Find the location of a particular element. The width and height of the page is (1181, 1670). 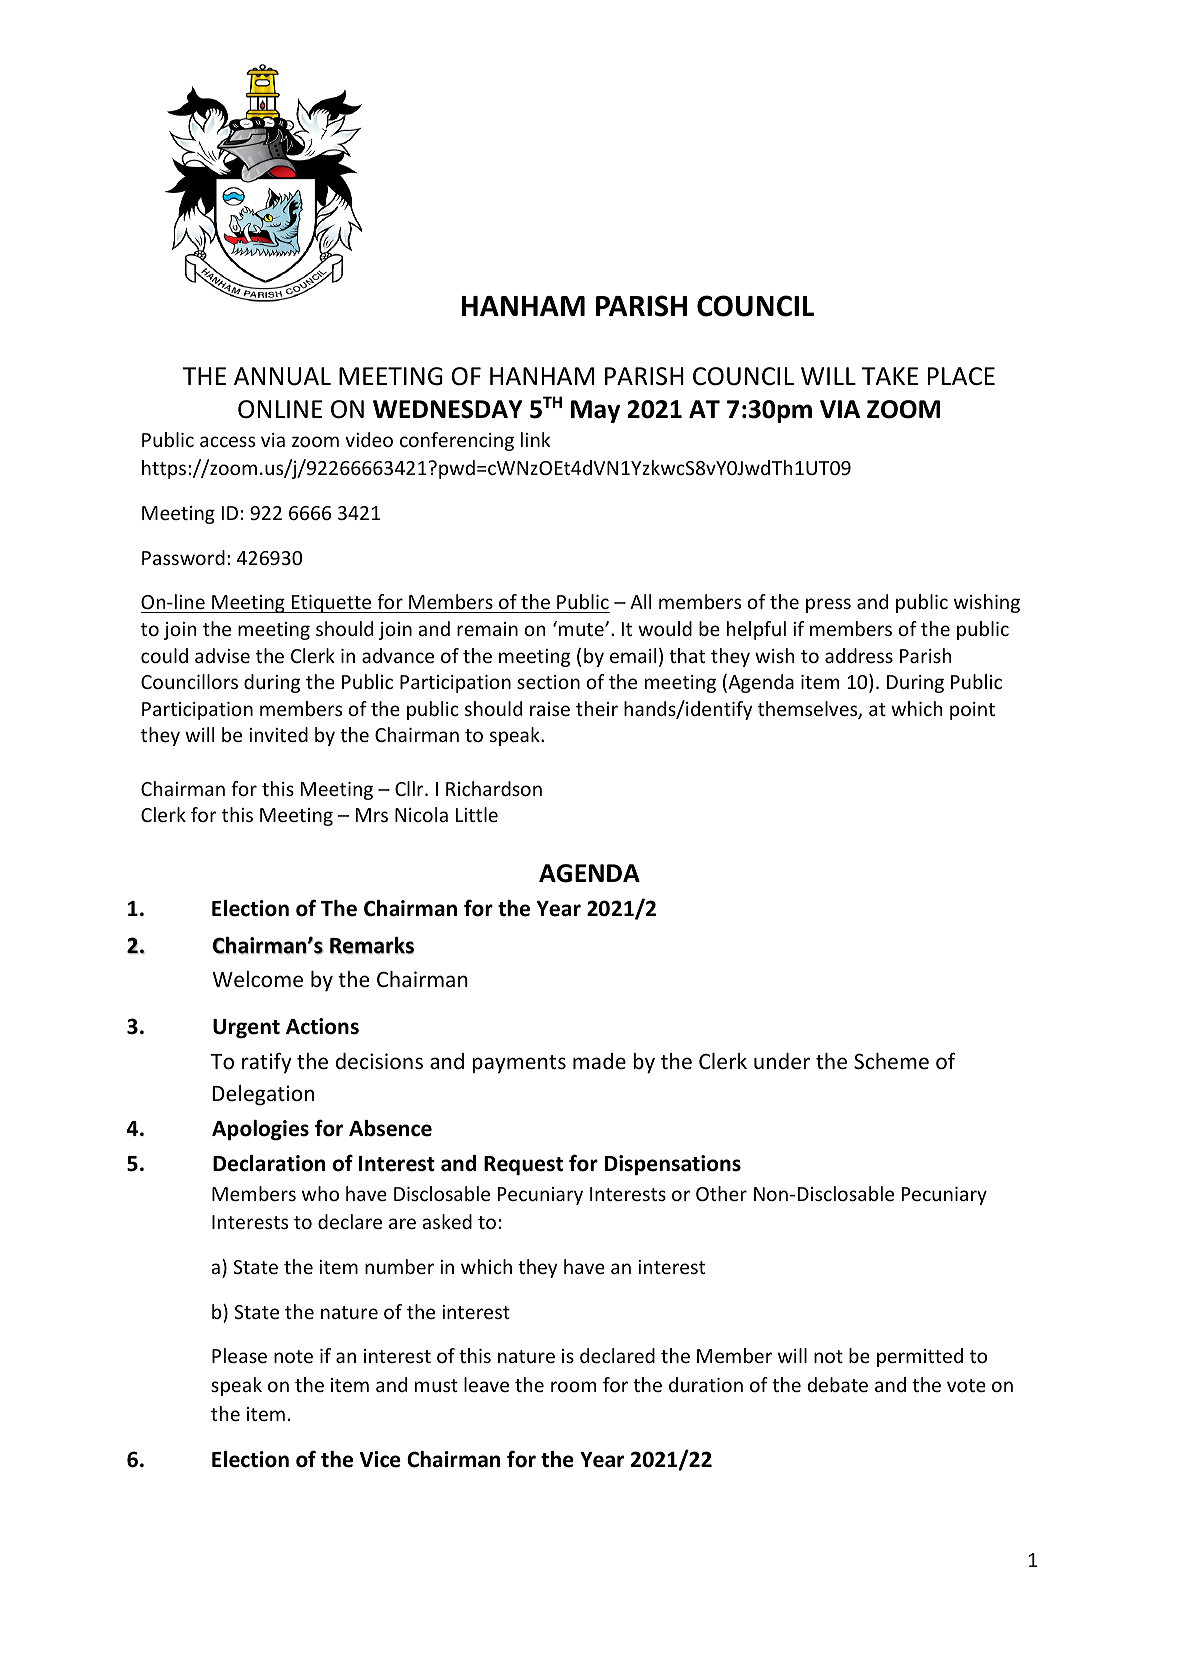

point is located at coordinates (972, 711).
